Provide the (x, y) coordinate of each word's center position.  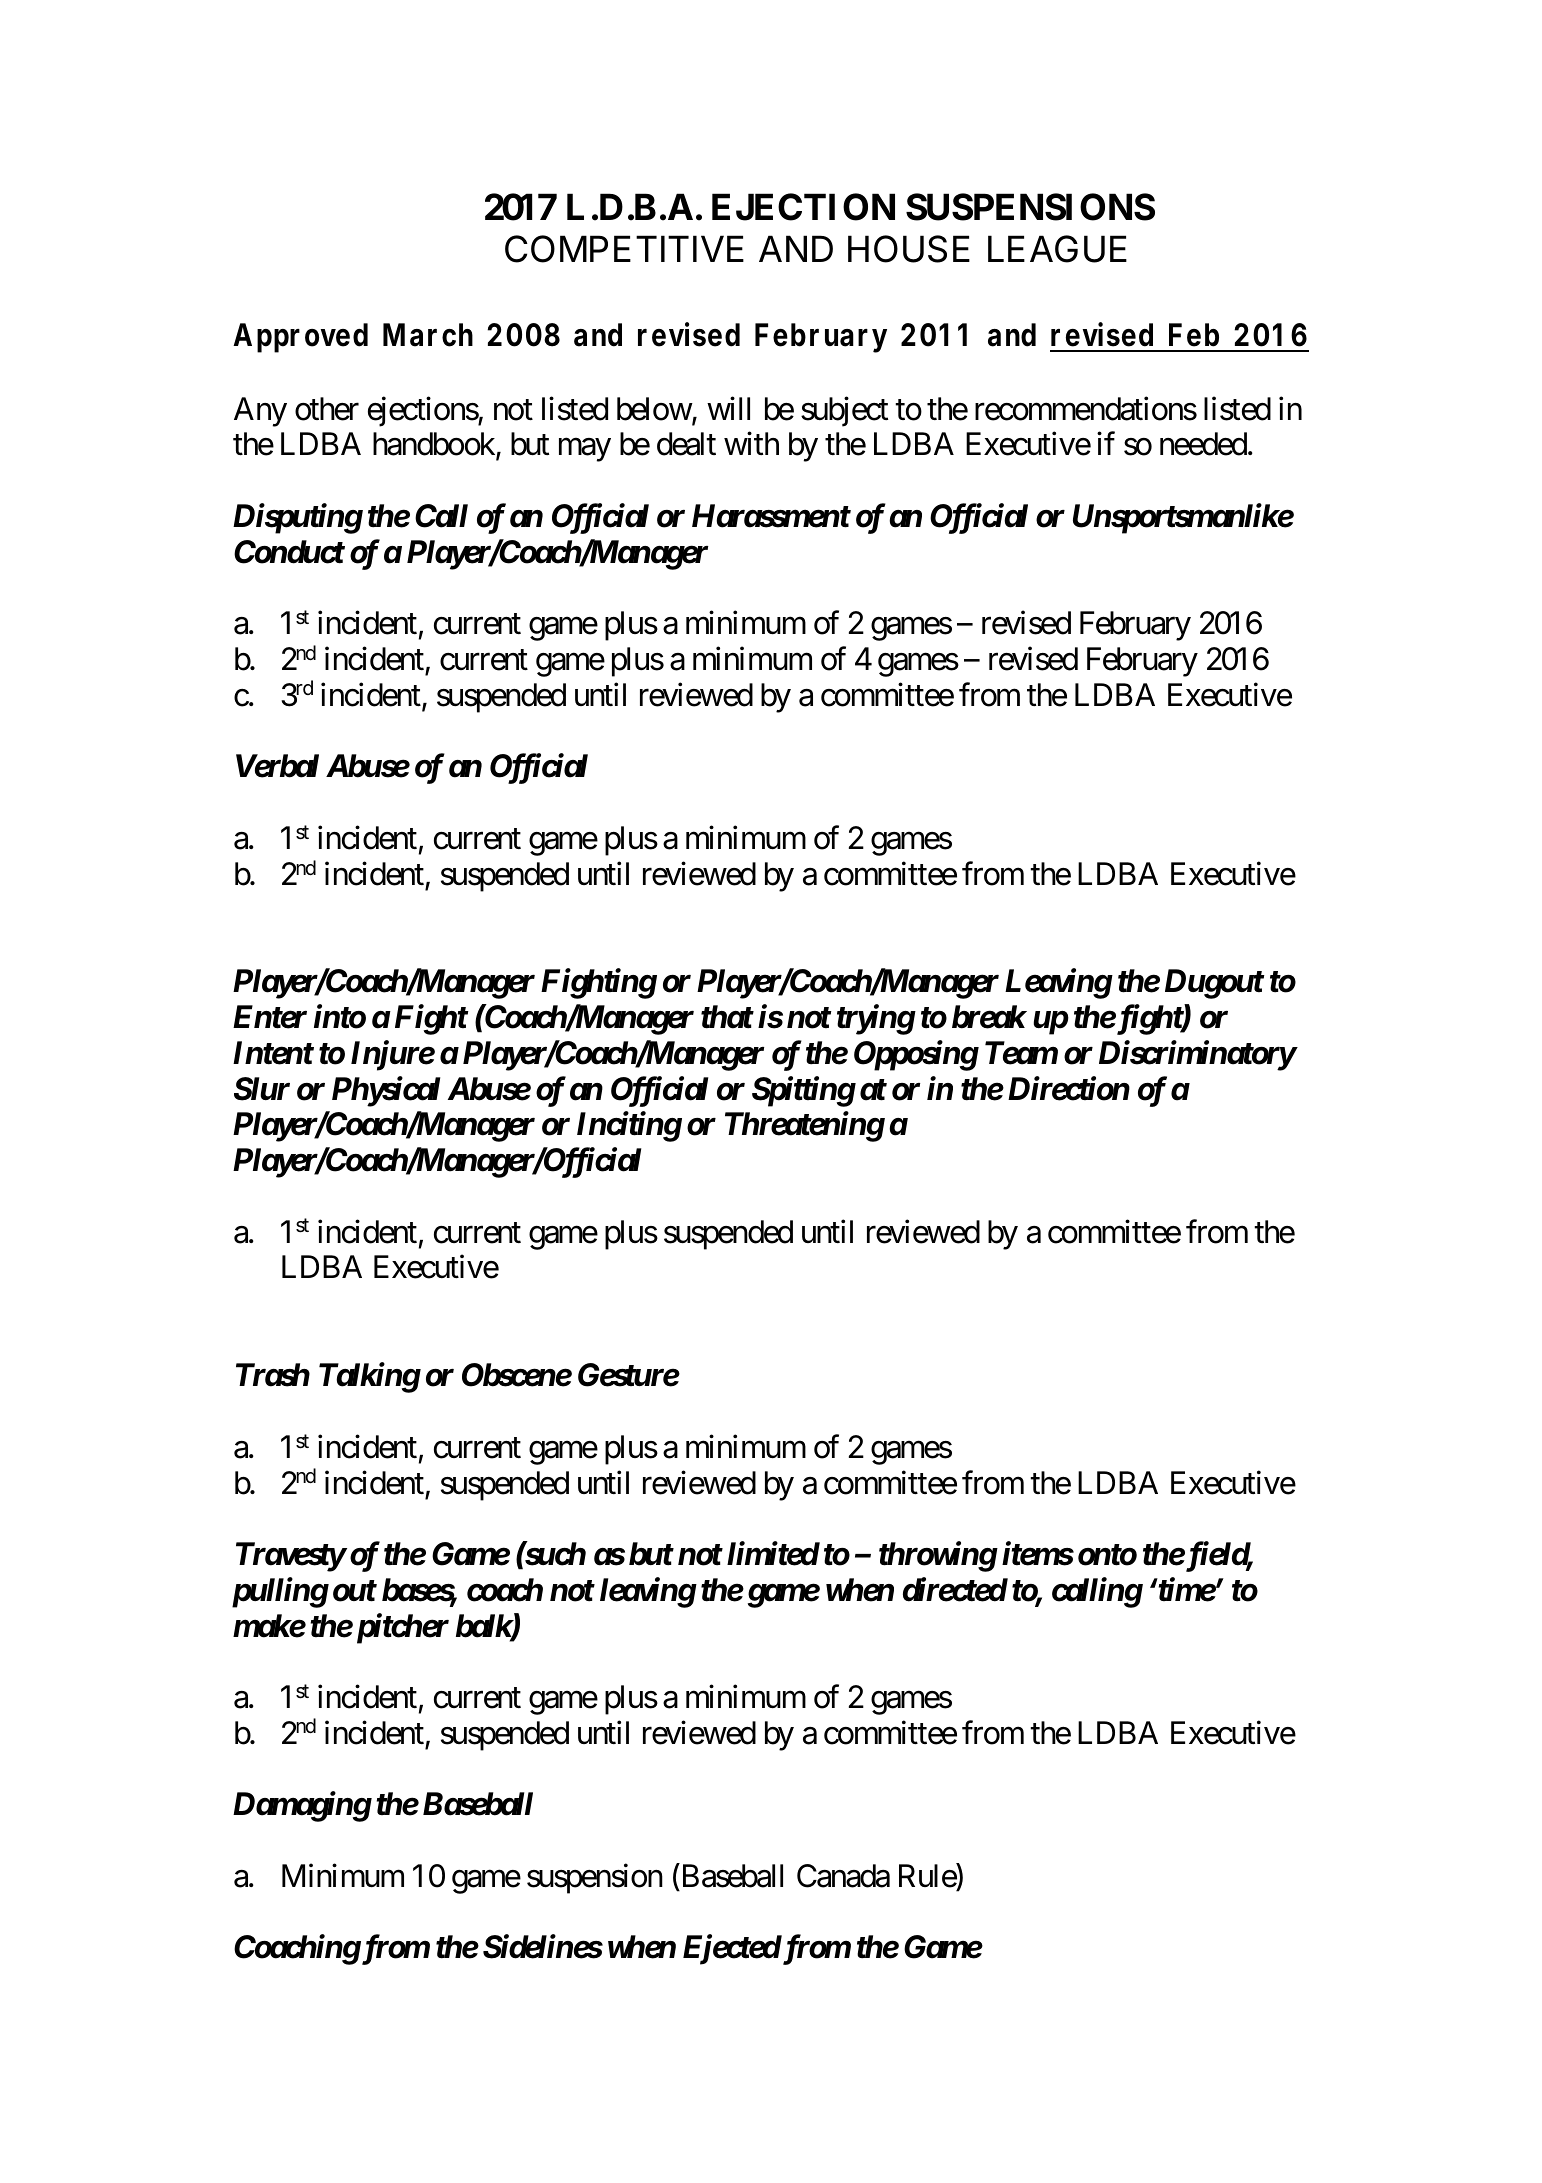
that (727, 1017)
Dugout (1214, 984)
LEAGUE (1057, 249)
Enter (270, 1017)
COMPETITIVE (624, 249)
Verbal (277, 766)
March (428, 335)
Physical (386, 1091)
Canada (843, 1876)
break (989, 1017)
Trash (273, 1375)
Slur (262, 1089)
